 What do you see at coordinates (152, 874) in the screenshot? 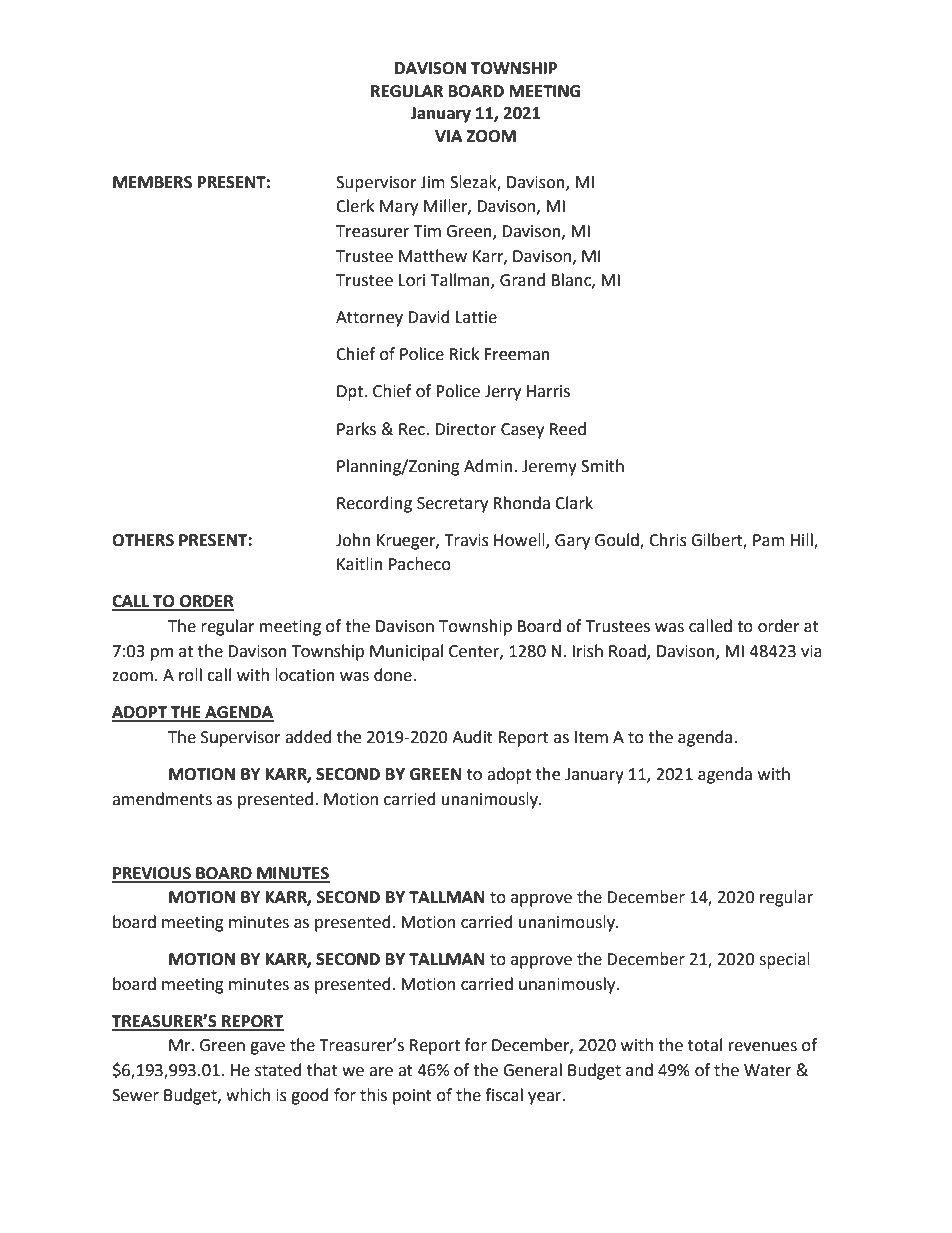
I see `PREVIOUS` at bounding box center [152, 874].
